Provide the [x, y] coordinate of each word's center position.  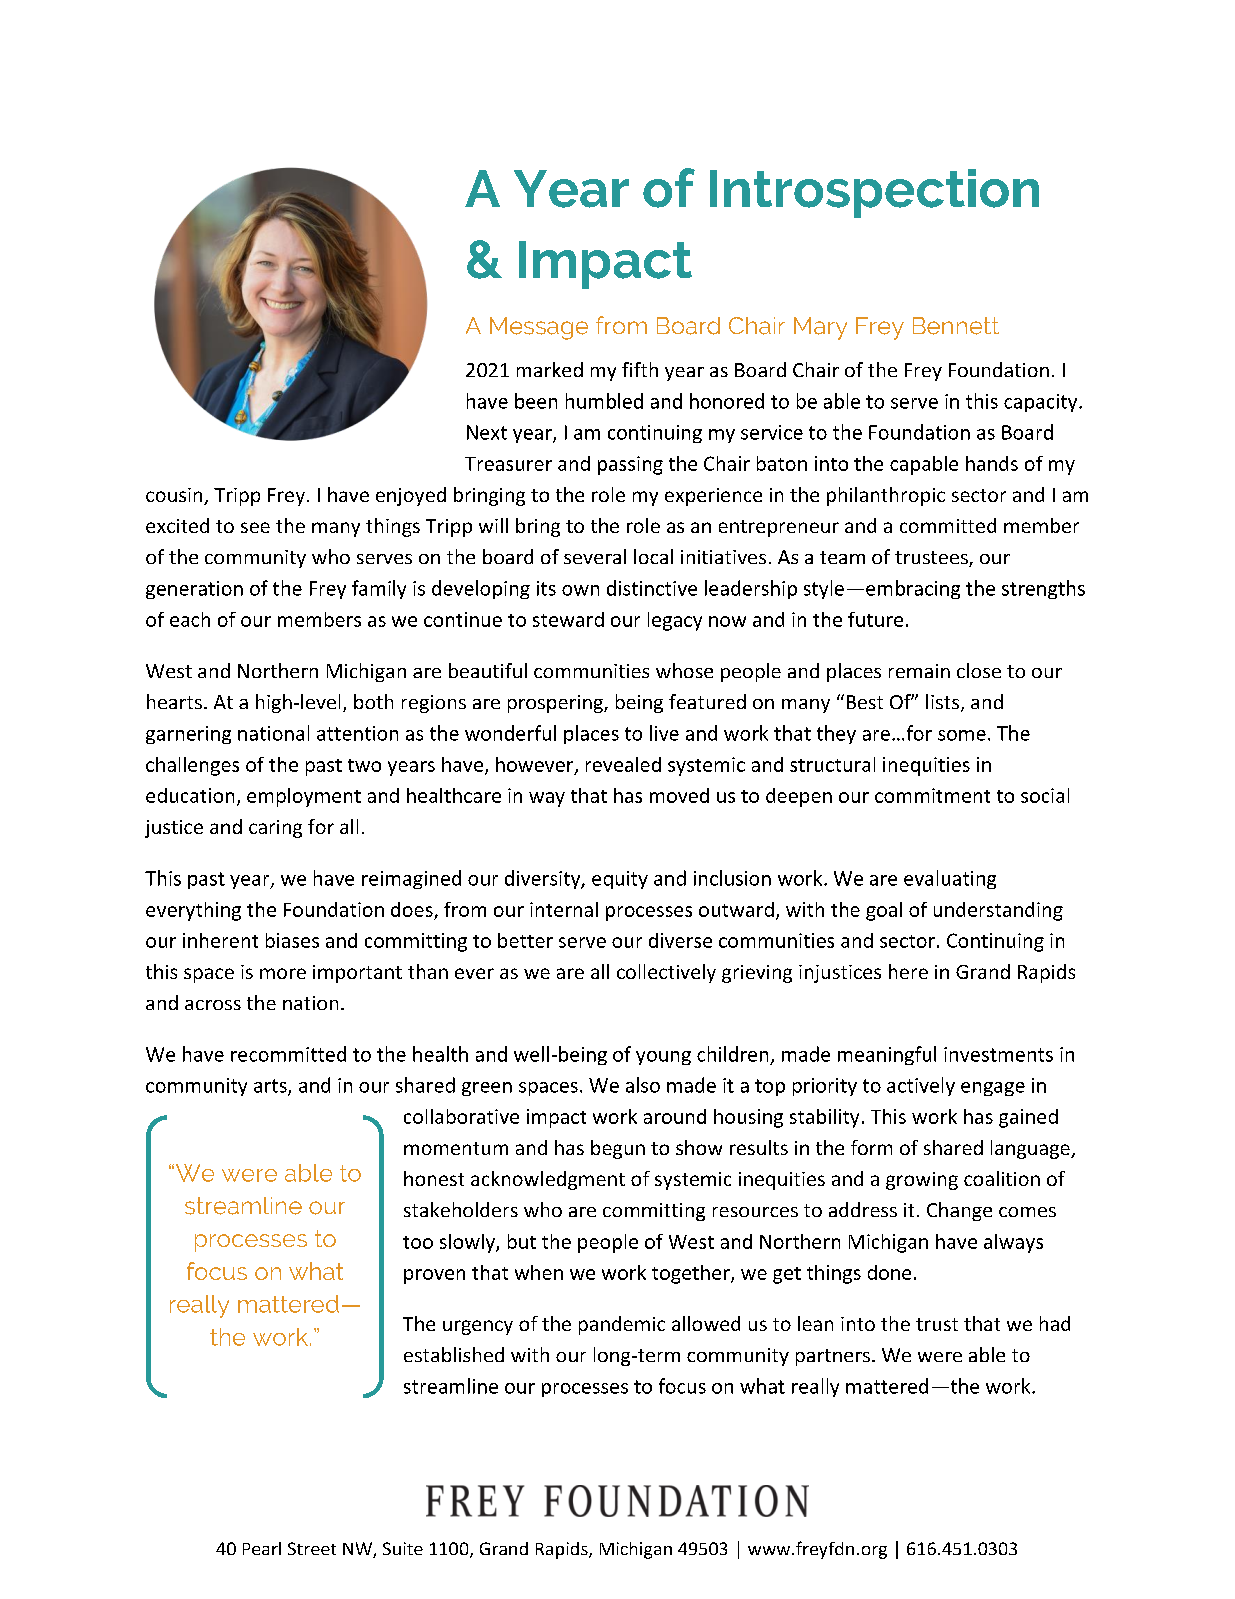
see [255, 527]
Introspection [874, 193]
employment [304, 797]
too [418, 1242]
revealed [623, 764]
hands [992, 463]
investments [998, 1054]
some [962, 735]
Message [539, 328]
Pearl [262, 1548]
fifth [640, 369]
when [539, 1272]
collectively [666, 973]
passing [630, 465]
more [283, 973]
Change [959, 1211]
